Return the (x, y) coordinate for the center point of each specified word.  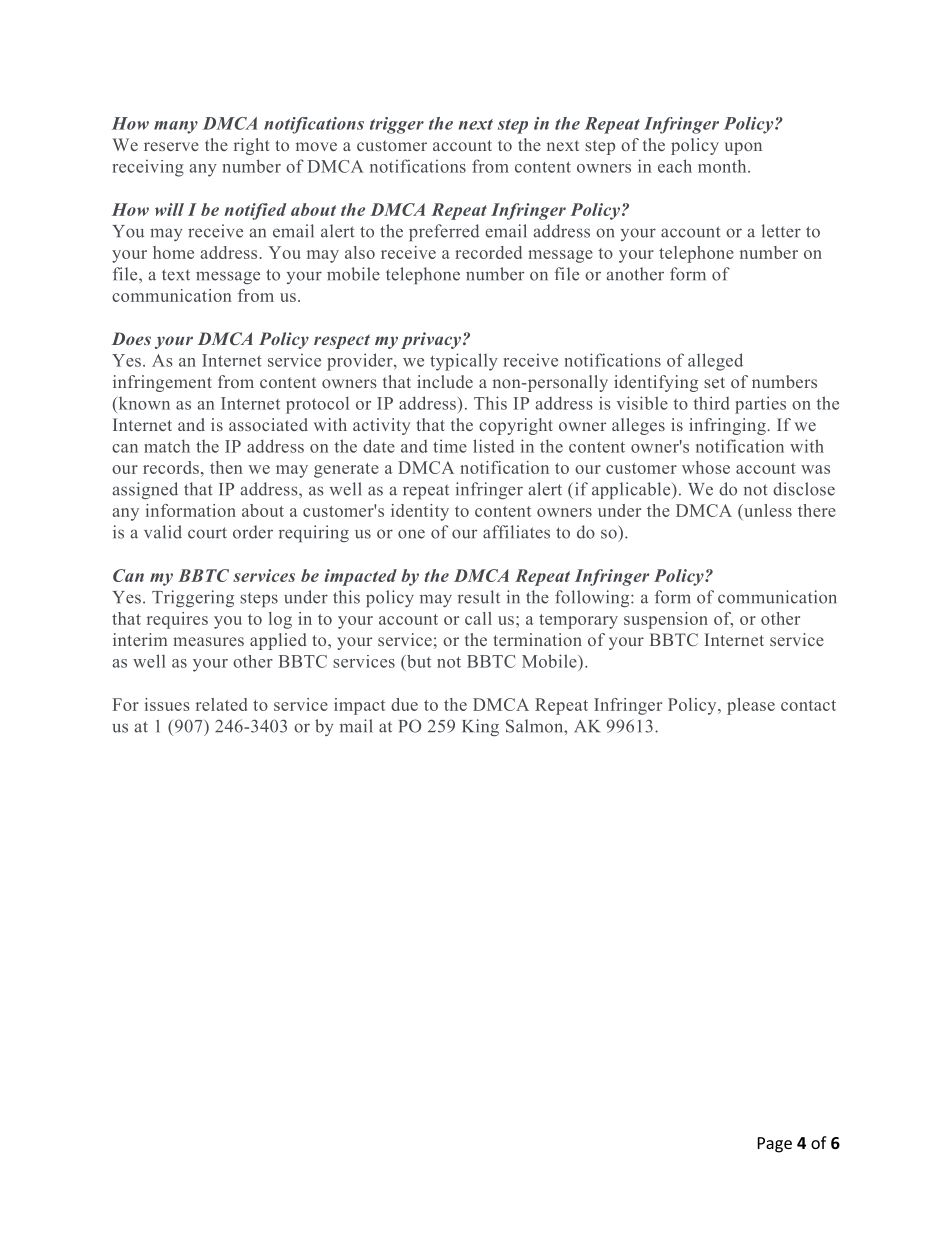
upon (743, 148)
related (221, 704)
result (479, 597)
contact (808, 705)
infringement (162, 383)
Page (775, 1145)
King (480, 727)
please (751, 706)
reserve (171, 146)
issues (167, 704)
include (445, 381)
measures (208, 641)
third (712, 403)
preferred (444, 232)
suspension (666, 620)
